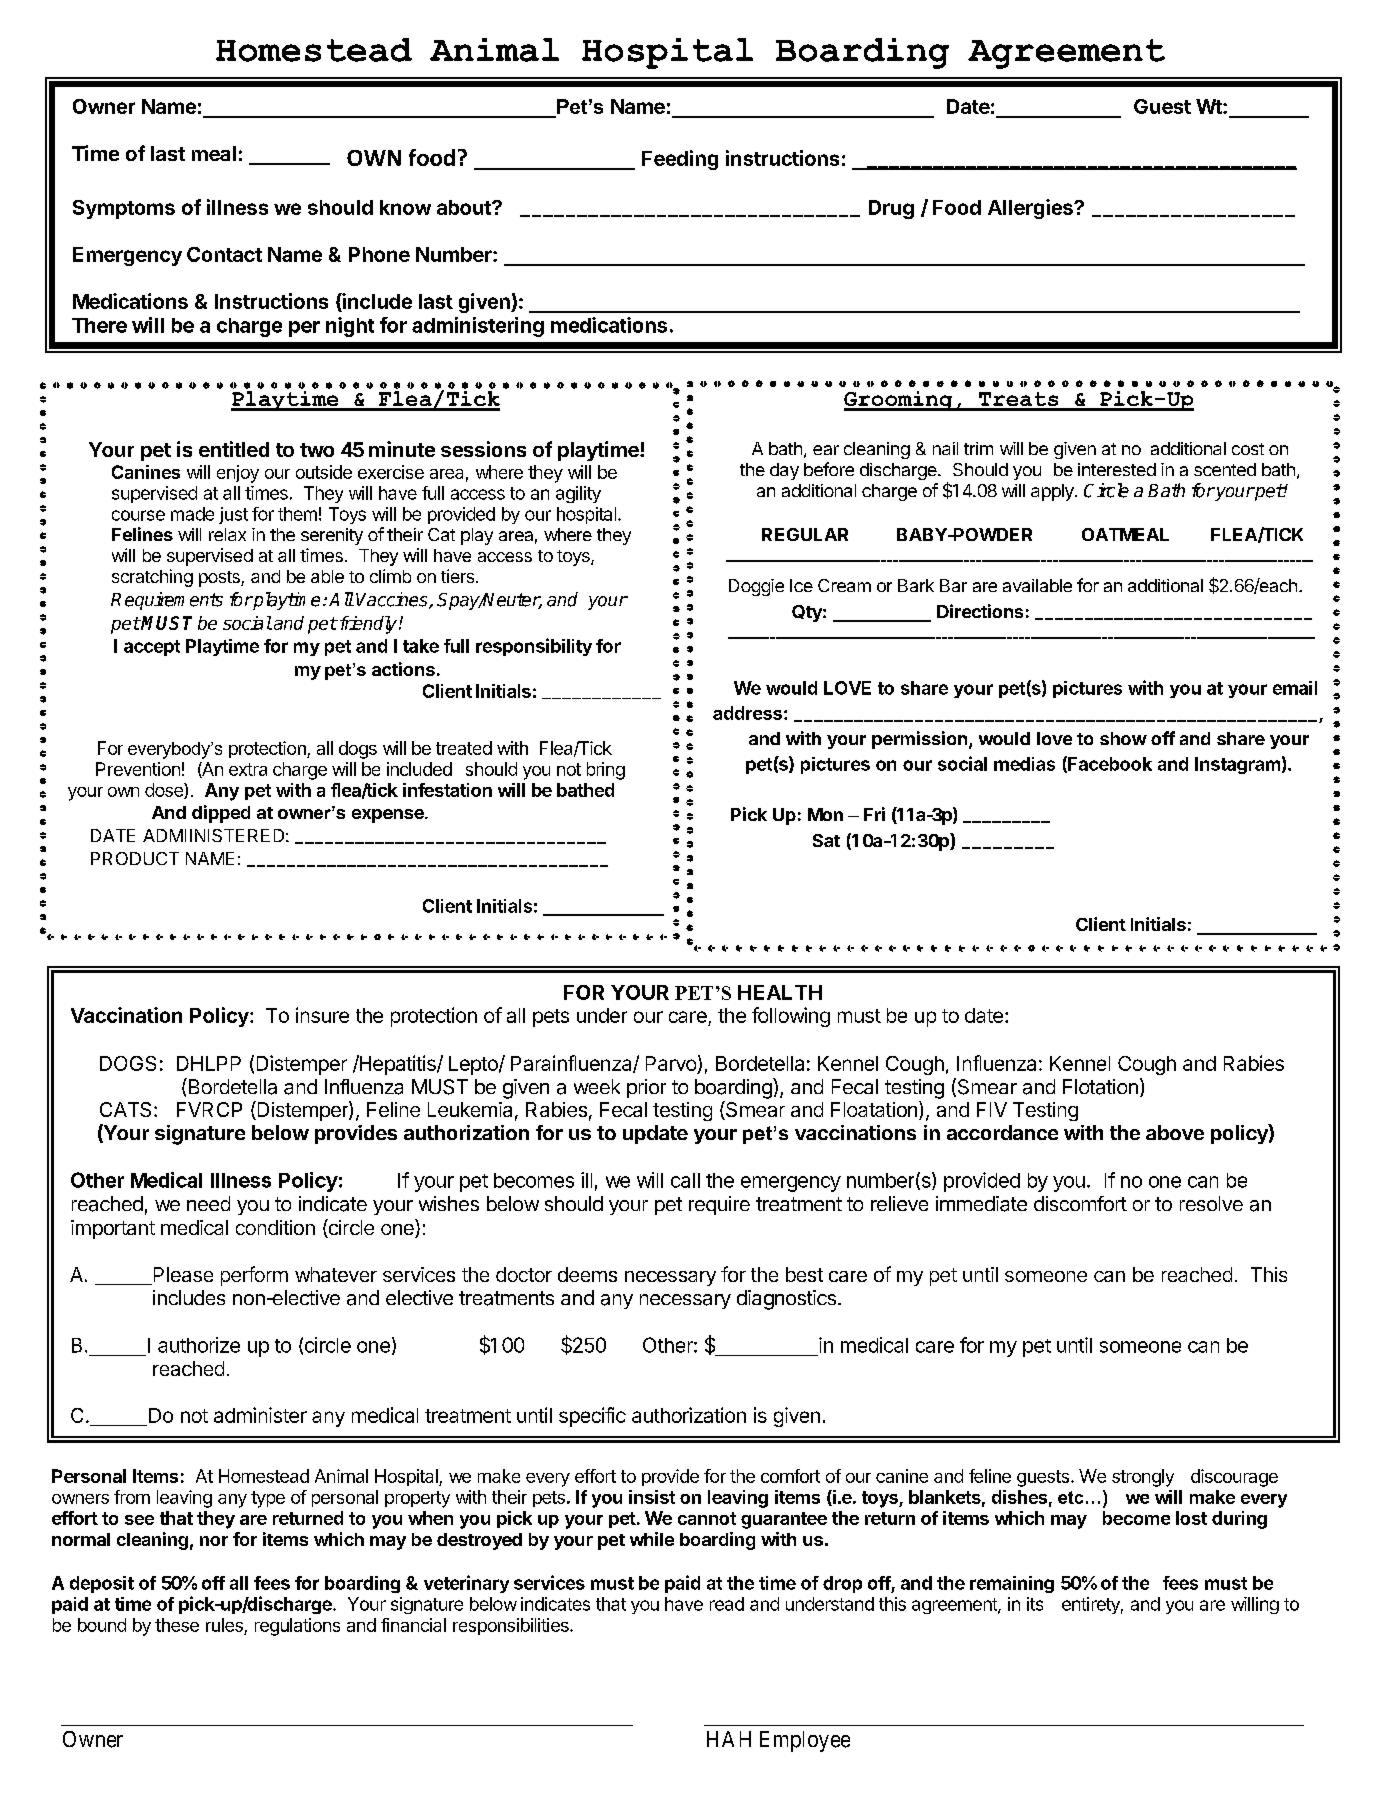 Image resolution: width=1389 pixels, height=1798 pixels. What do you see at coordinates (680, 160) in the screenshot?
I see `Feeding` at bounding box center [680, 160].
